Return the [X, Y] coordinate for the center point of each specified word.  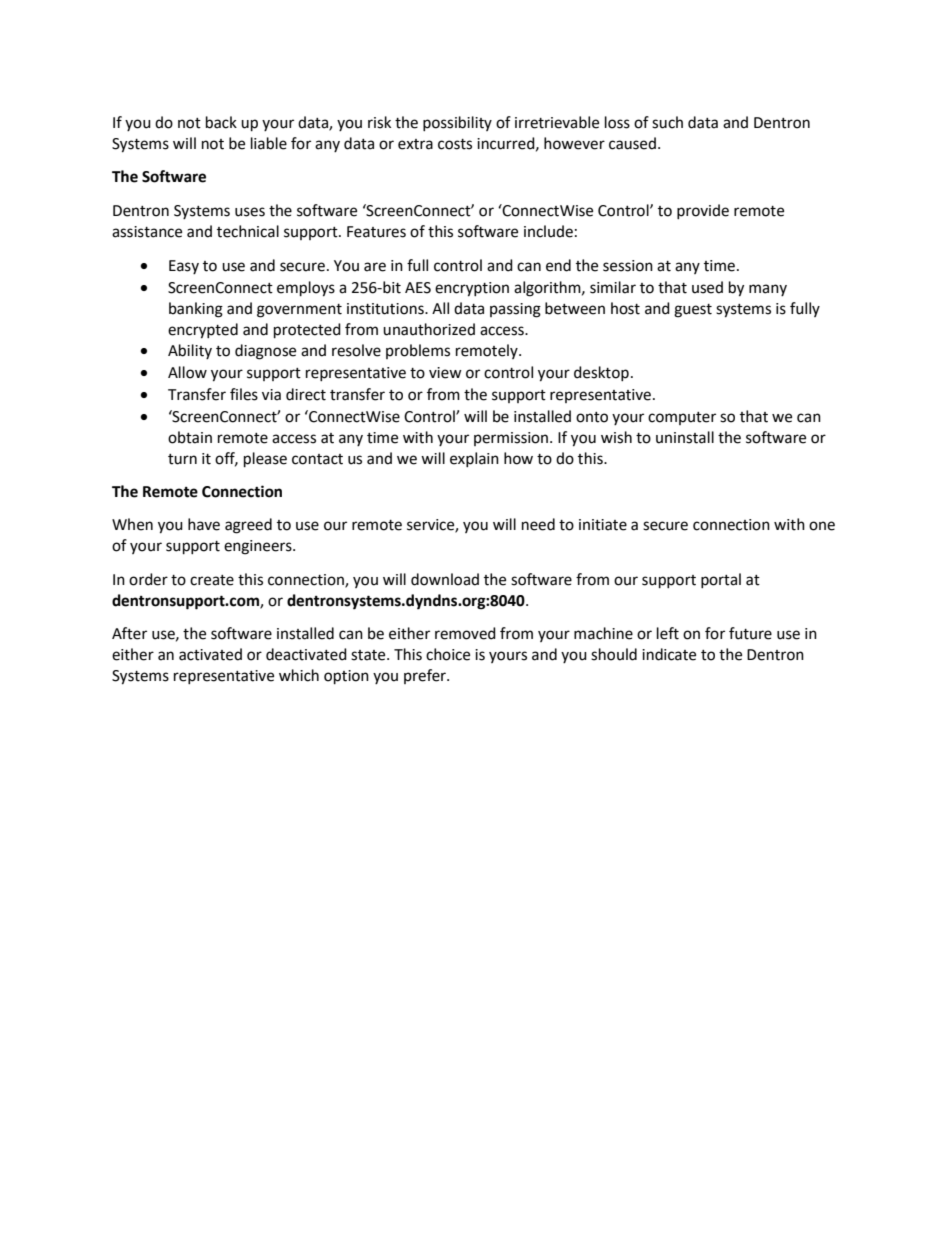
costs [455, 144]
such [667, 122]
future [750, 633]
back [221, 122]
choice [448, 654]
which [299, 675]
